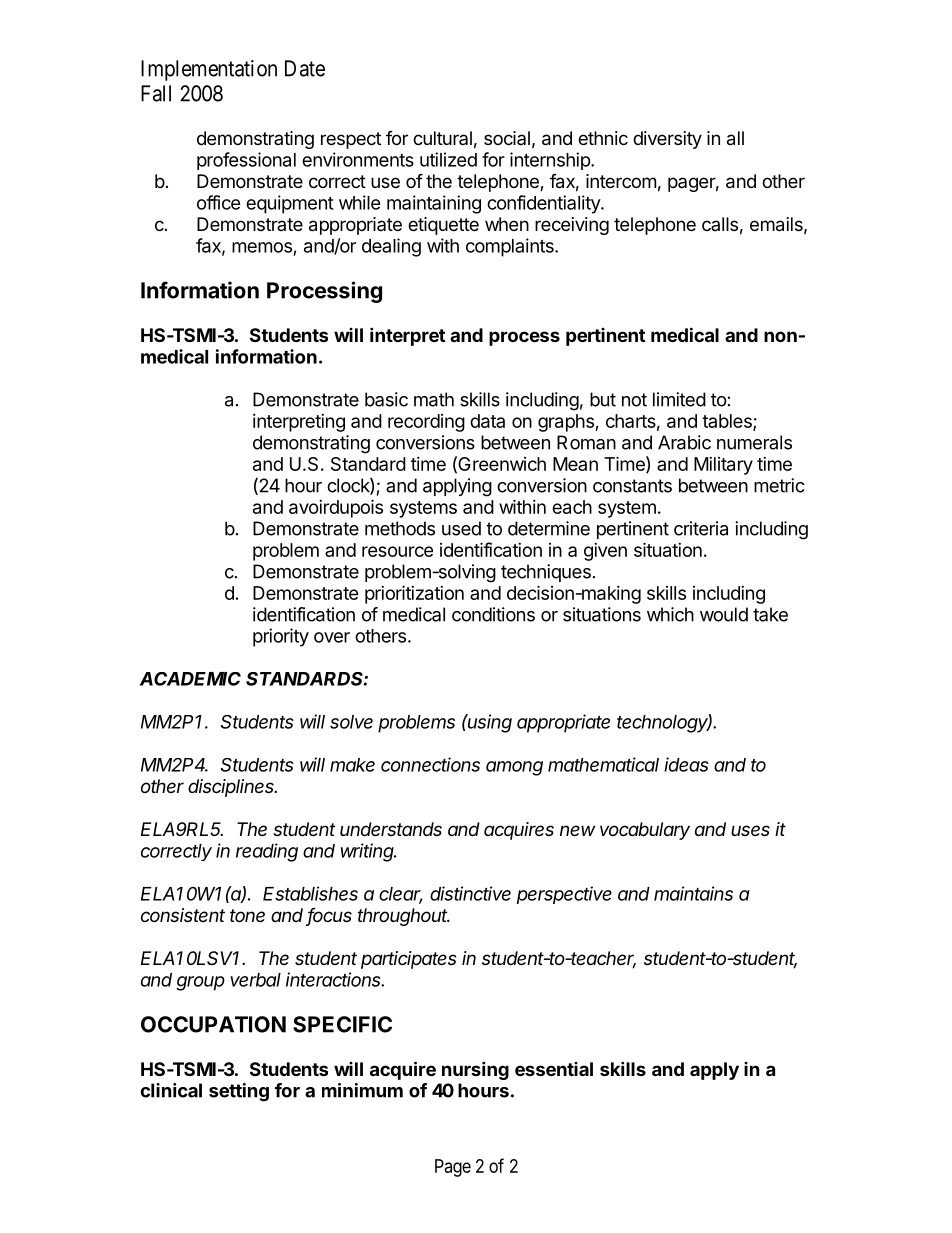  I want to click on diversity, so click(667, 140).
